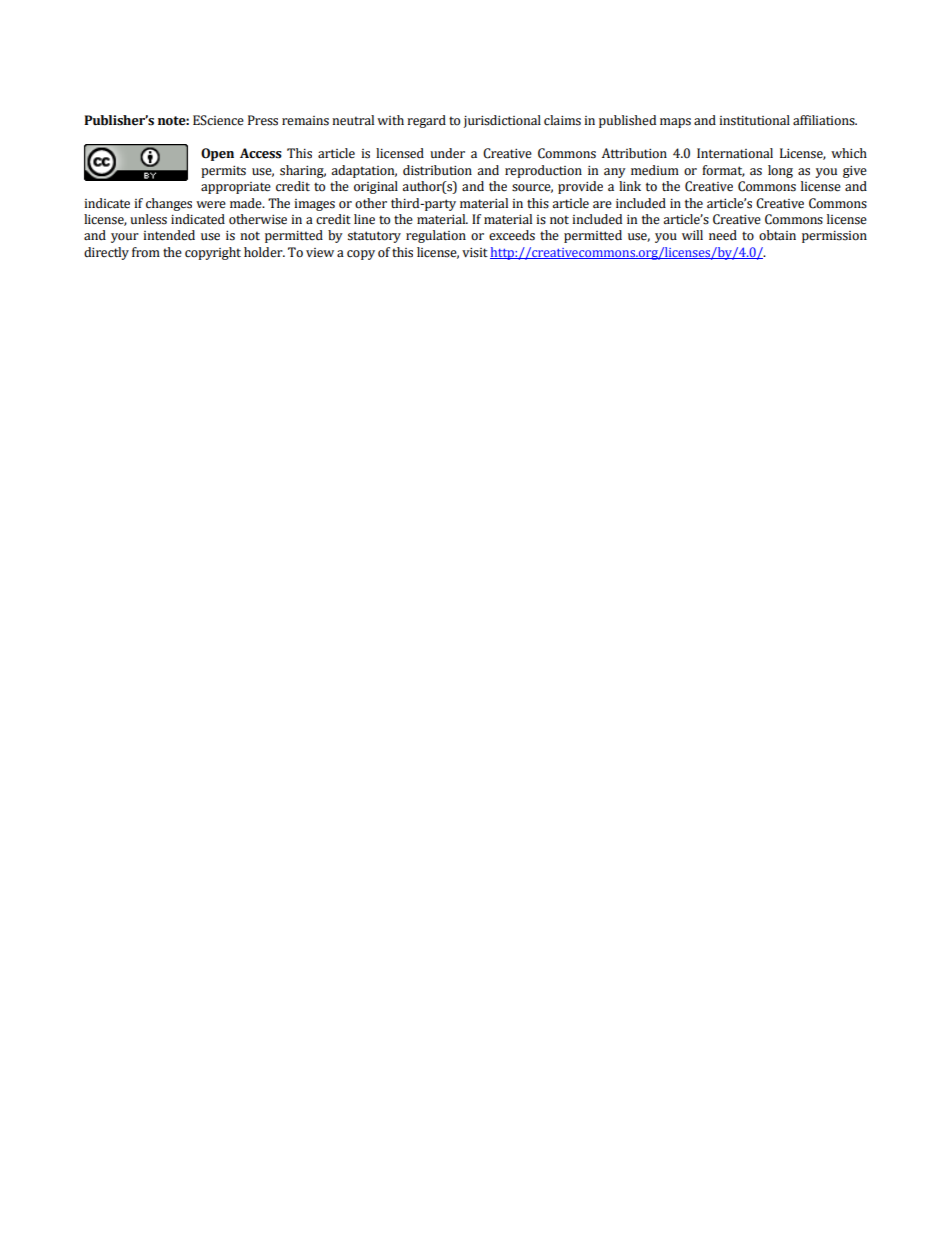 The width and height of the page is (952, 1233). I want to click on permits, so click(223, 172).
